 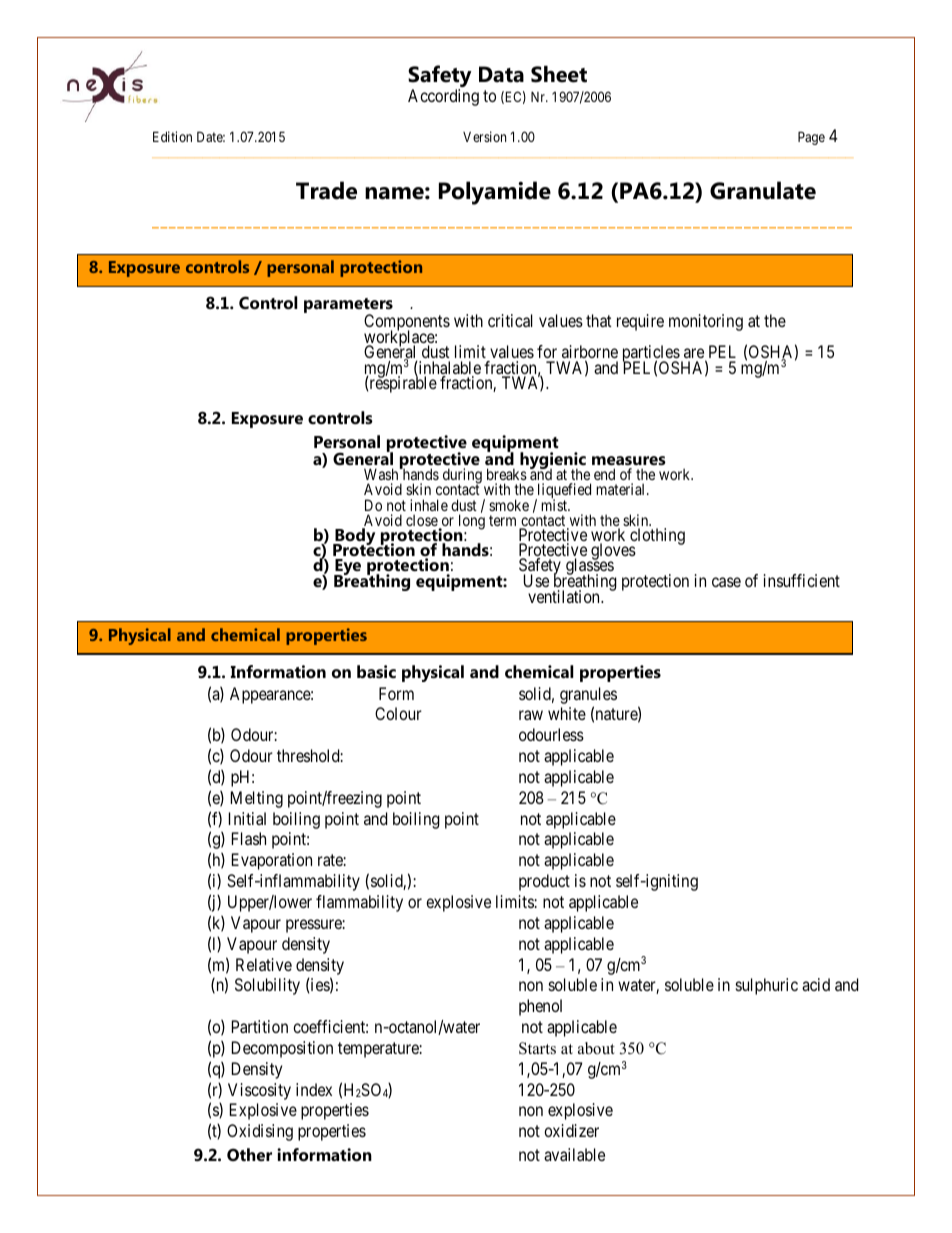 I want to click on Edition, so click(x=172, y=136).
